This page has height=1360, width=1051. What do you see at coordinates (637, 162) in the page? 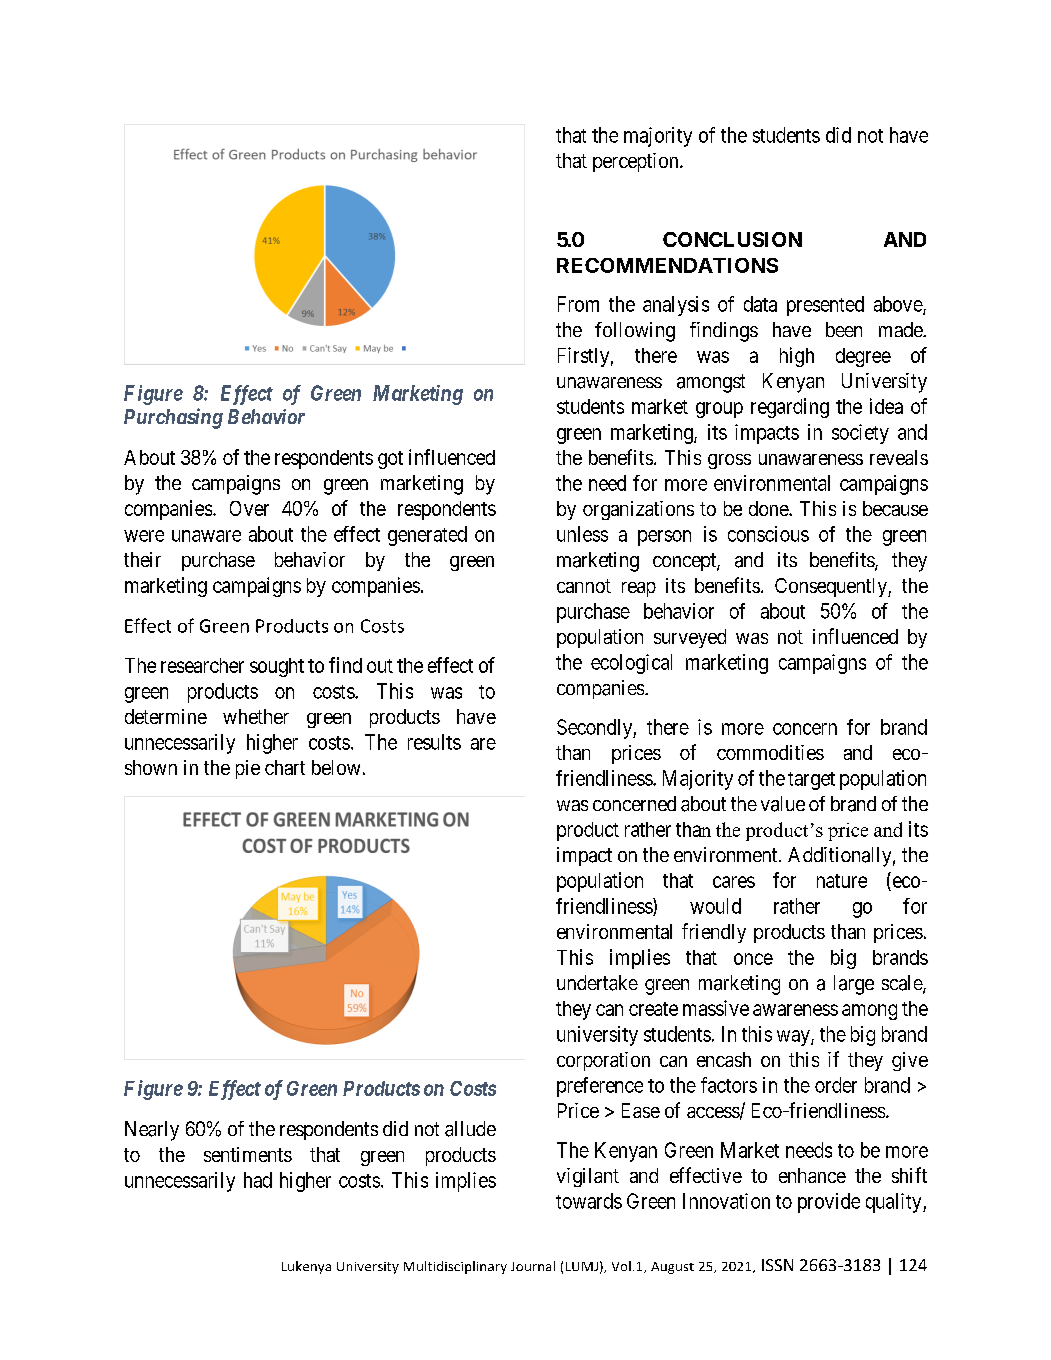
I see `perception` at bounding box center [637, 162].
